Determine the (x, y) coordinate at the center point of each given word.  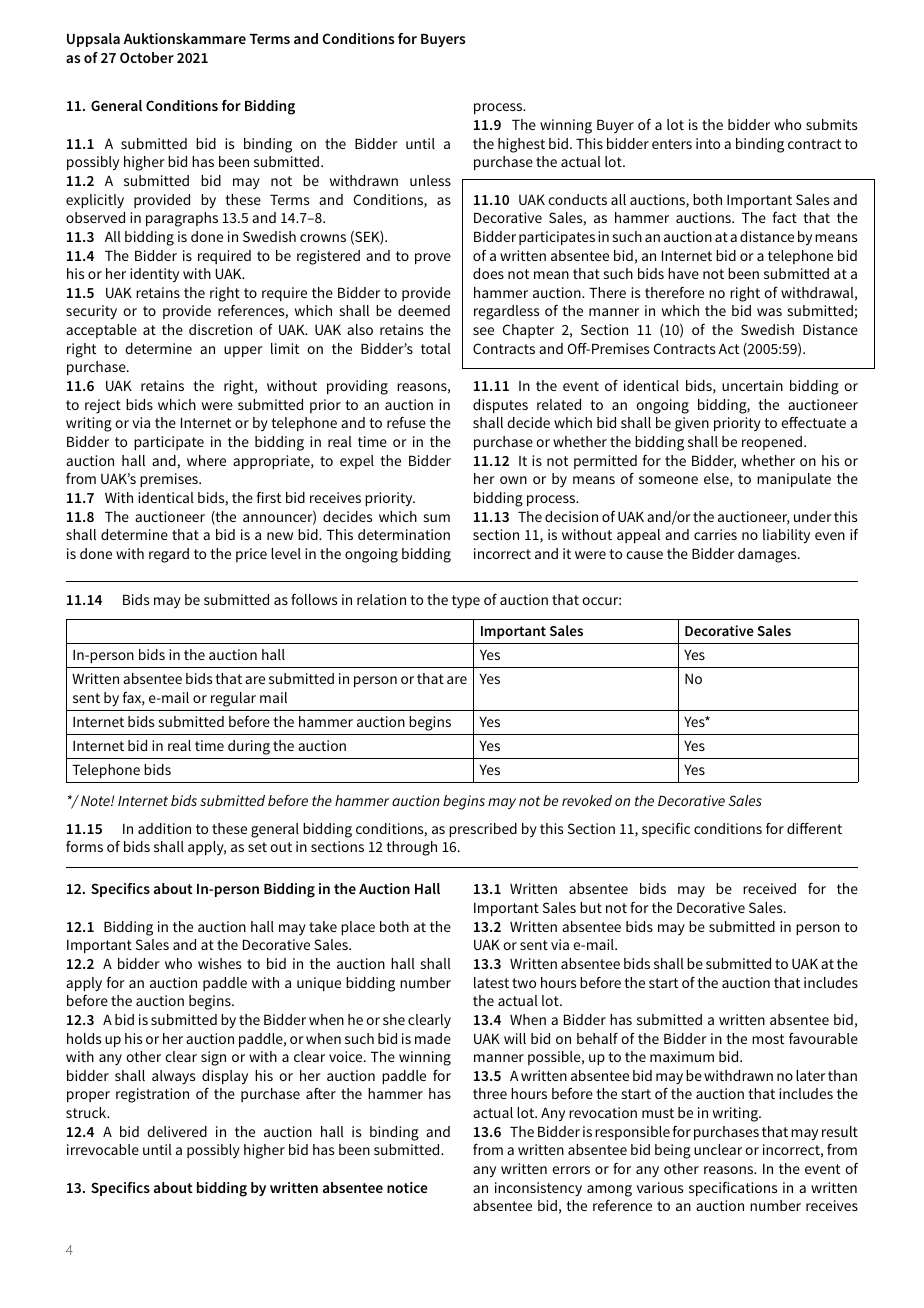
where (206, 460)
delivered (177, 1131)
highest (521, 145)
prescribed (483, 830)
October (147, 57)
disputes (500, 406)
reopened (773, 443)
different (814, 828)
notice (407, 1187)
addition (164, 828)
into (708, 143)
